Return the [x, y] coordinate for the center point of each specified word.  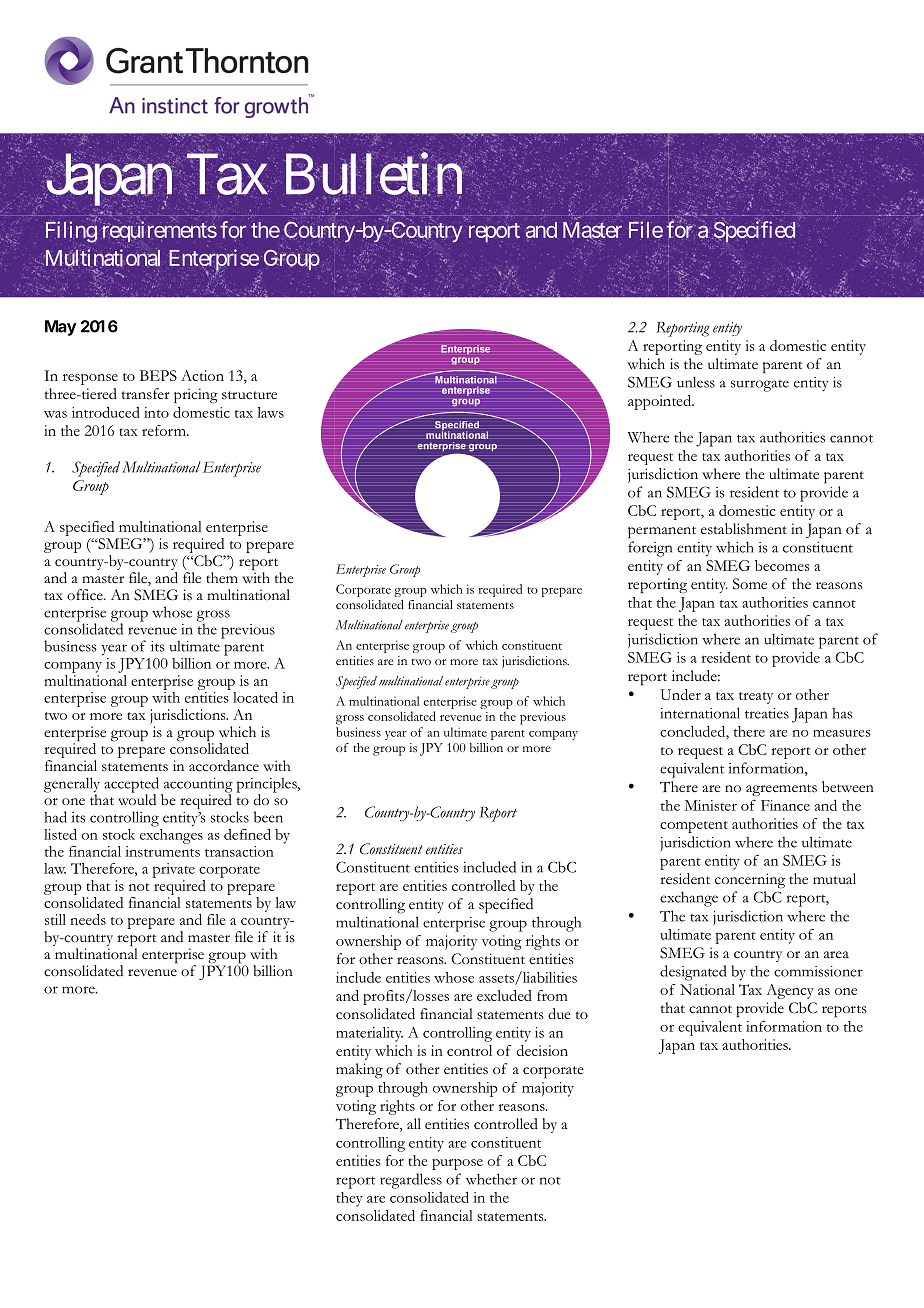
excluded [504, 995]
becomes [782, 565]
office [86, 595]
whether [491, 1179]
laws [270, 412]
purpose [457, 1164]
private [173, 870]
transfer [145, 394]
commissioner [818, 971]
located [255, 697]
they [349, 1199]
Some [750, 584]
